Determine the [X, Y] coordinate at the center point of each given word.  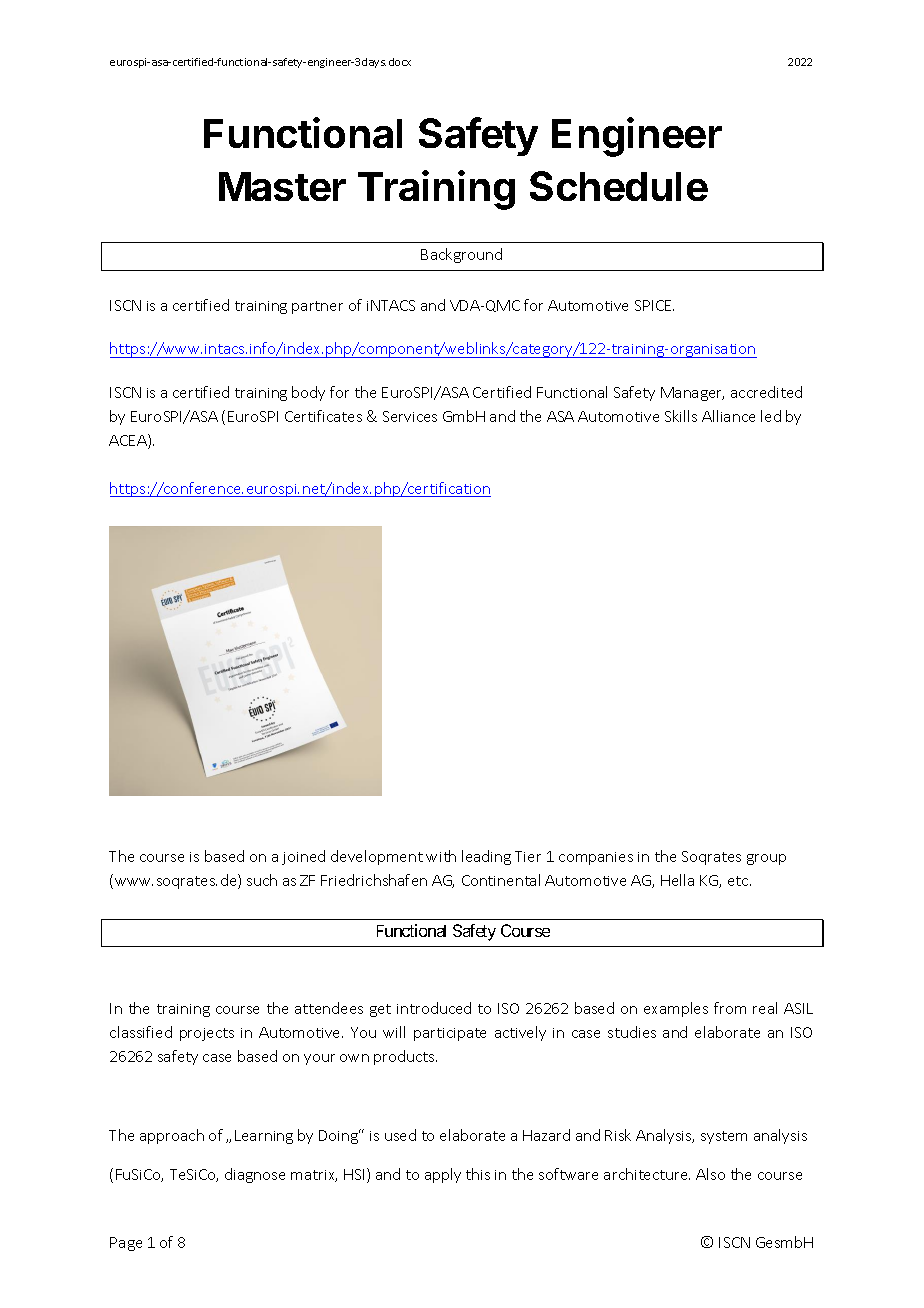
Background [461, 255]
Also [710, 1174]
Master [282, 186]
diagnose [255, 1175]
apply [443, 1175]
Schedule [619, 186]
